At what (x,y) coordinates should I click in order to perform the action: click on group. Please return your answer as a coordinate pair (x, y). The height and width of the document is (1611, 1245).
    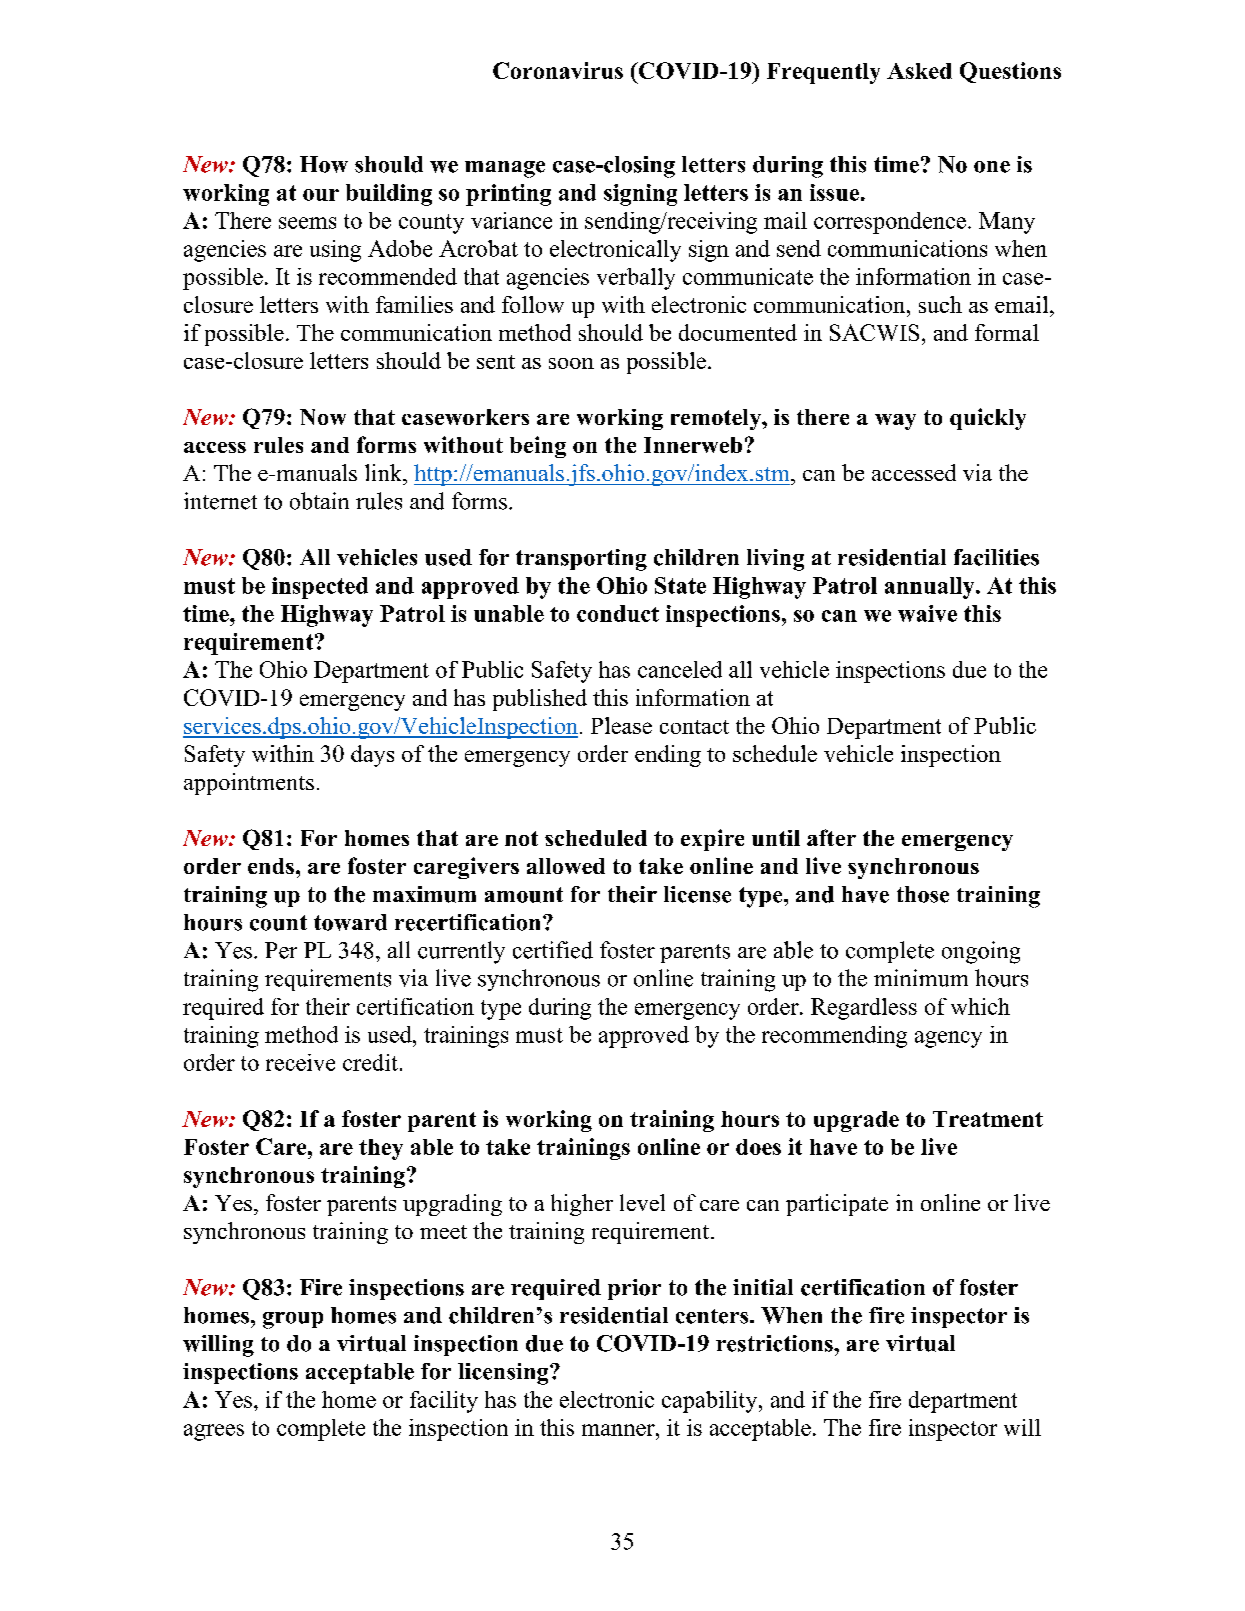
    Looking at the image, I should click on (293, 1320).
